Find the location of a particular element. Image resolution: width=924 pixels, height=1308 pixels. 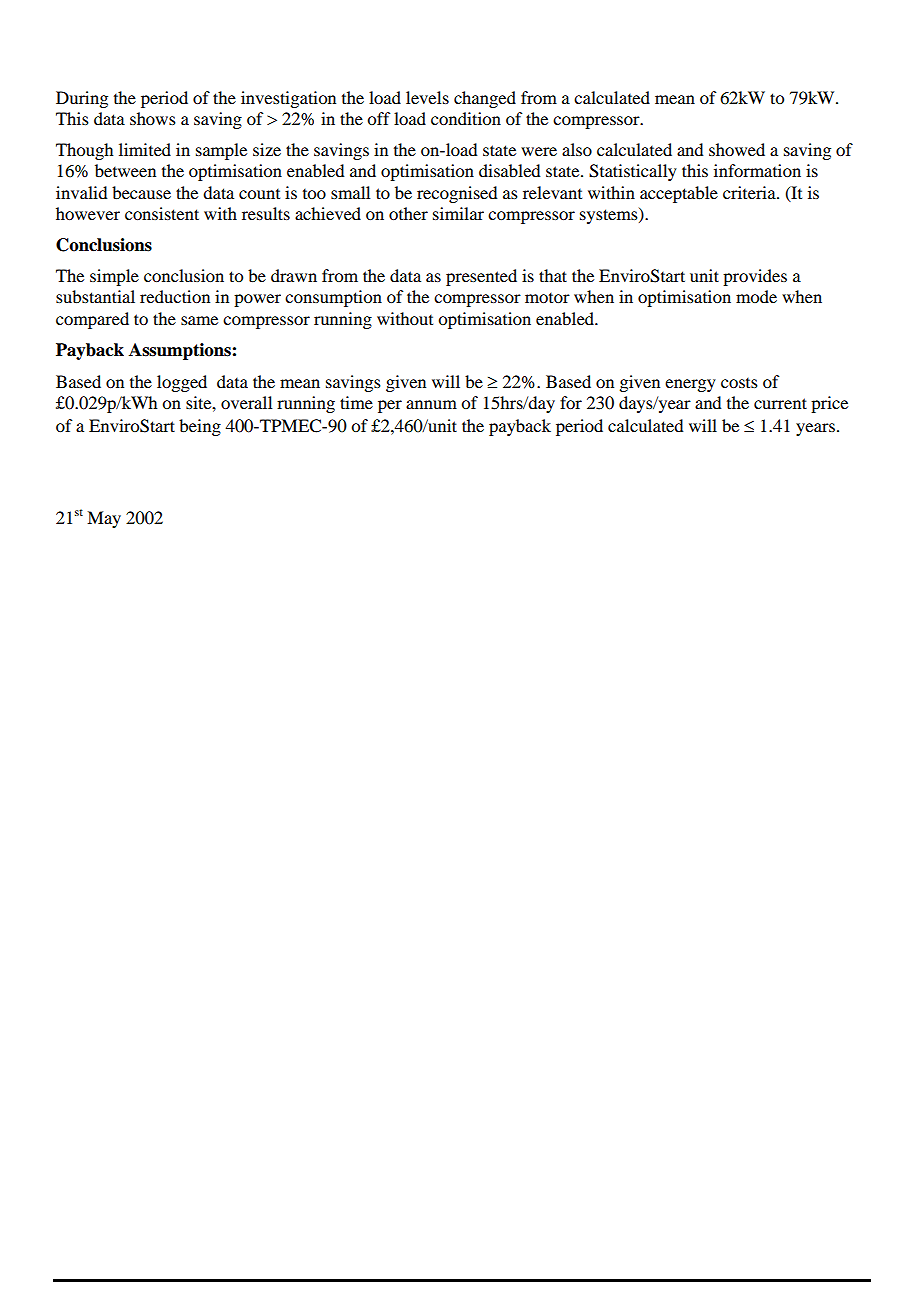

showed is located at coordinates (737, 149).
